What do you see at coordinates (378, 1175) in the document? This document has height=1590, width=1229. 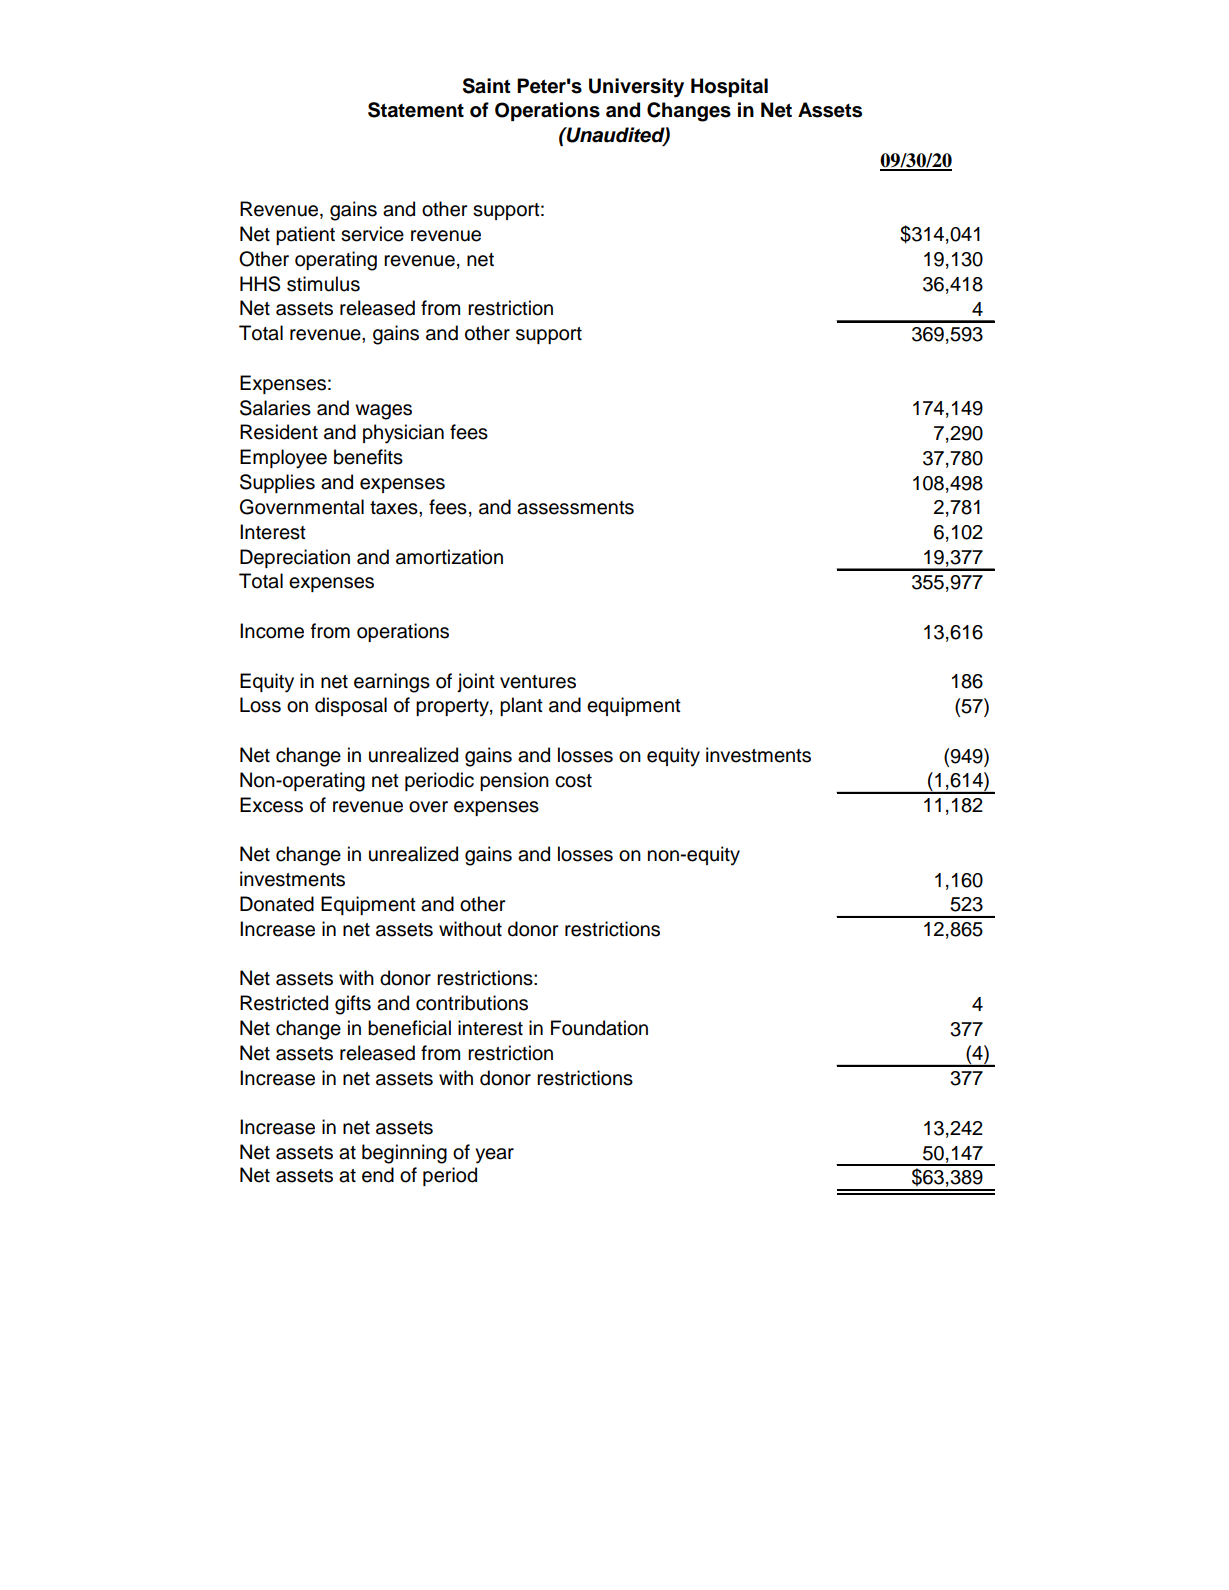 I see `end` at bounding box center [378, 1175].
